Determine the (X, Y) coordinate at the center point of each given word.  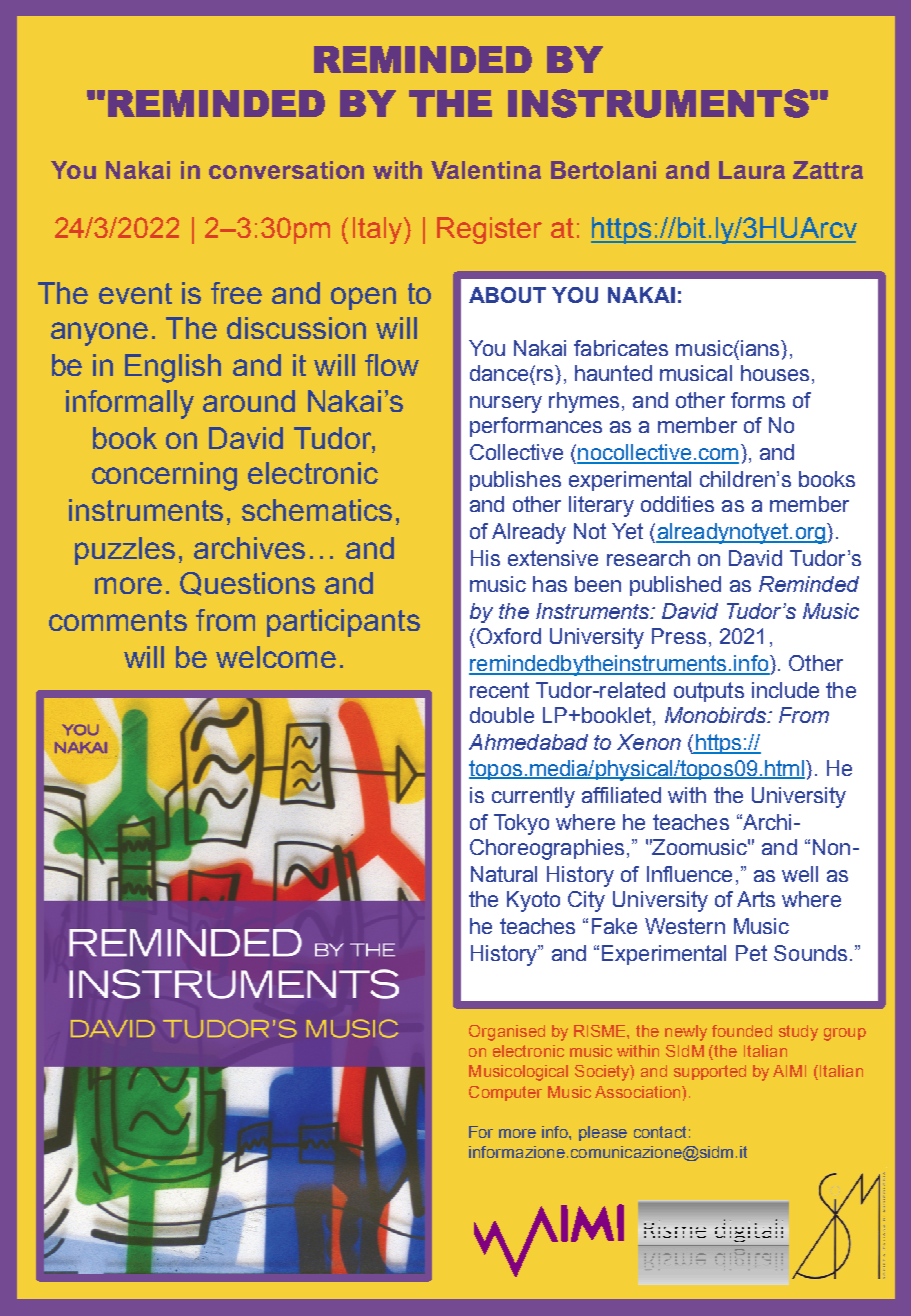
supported (710, 1072)
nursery (506, 404)
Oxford (509, 636)
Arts (756, 899)
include (785, 690)
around (249, 401)
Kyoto (533, 901)
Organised (507, 1033)
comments (118, 620)
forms (758, 400)
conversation (286, 170)
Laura (752, 170)
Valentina (486, 170)
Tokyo (521, 824)
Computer (505, 1093)
